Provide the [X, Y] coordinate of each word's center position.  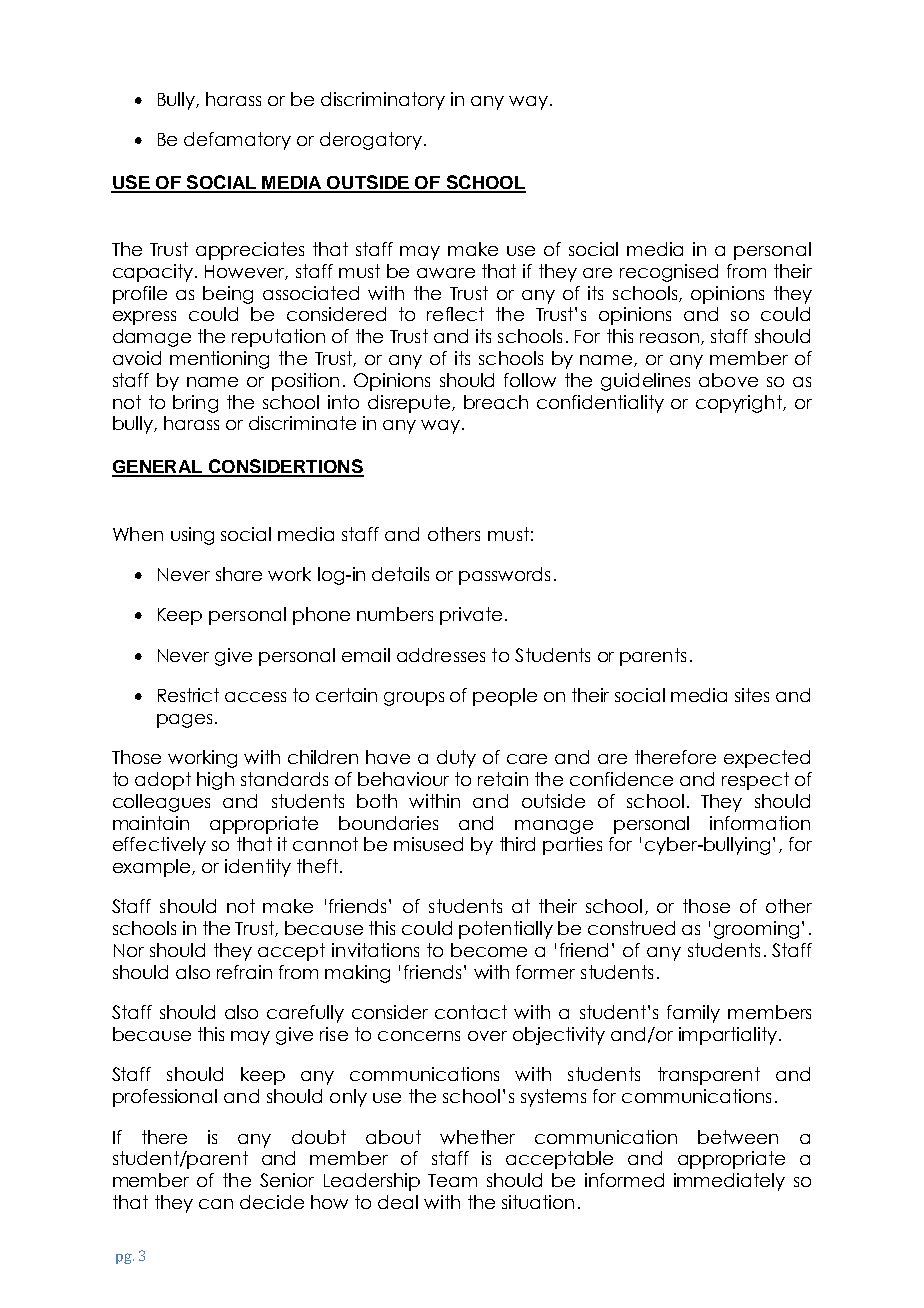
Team [452, 1180]
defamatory [237, 141]
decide [272, 1202]
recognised [669, 273]
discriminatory [383, 101]
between [738, 1137]
